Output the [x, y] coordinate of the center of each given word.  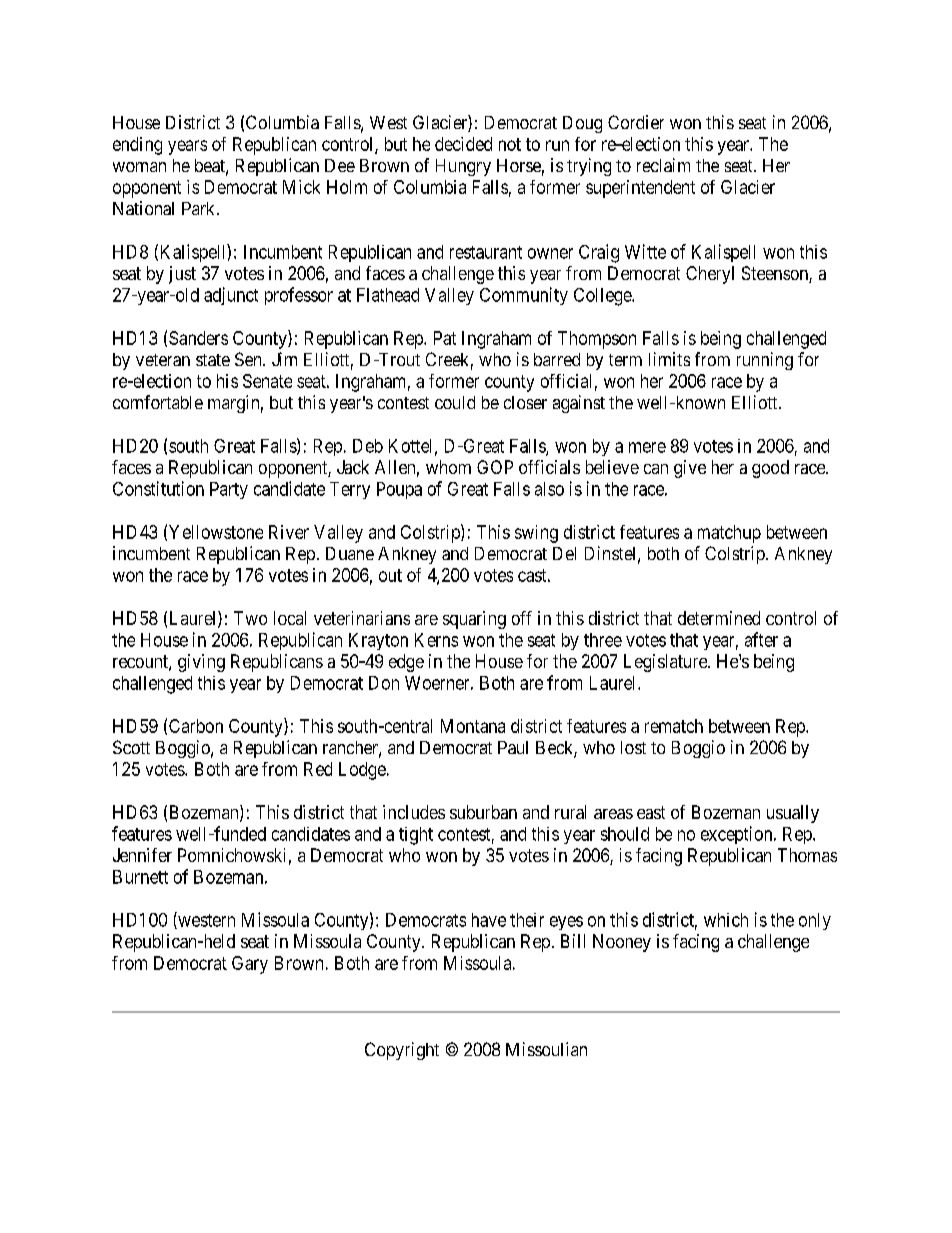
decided [463, 144]
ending [137, 146]
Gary [250, 965]
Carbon [196, 726]
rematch [674, 726]
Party [229, 490]
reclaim [663, 165]
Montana [473, 726]
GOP [495, 467]
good [770, 469]
